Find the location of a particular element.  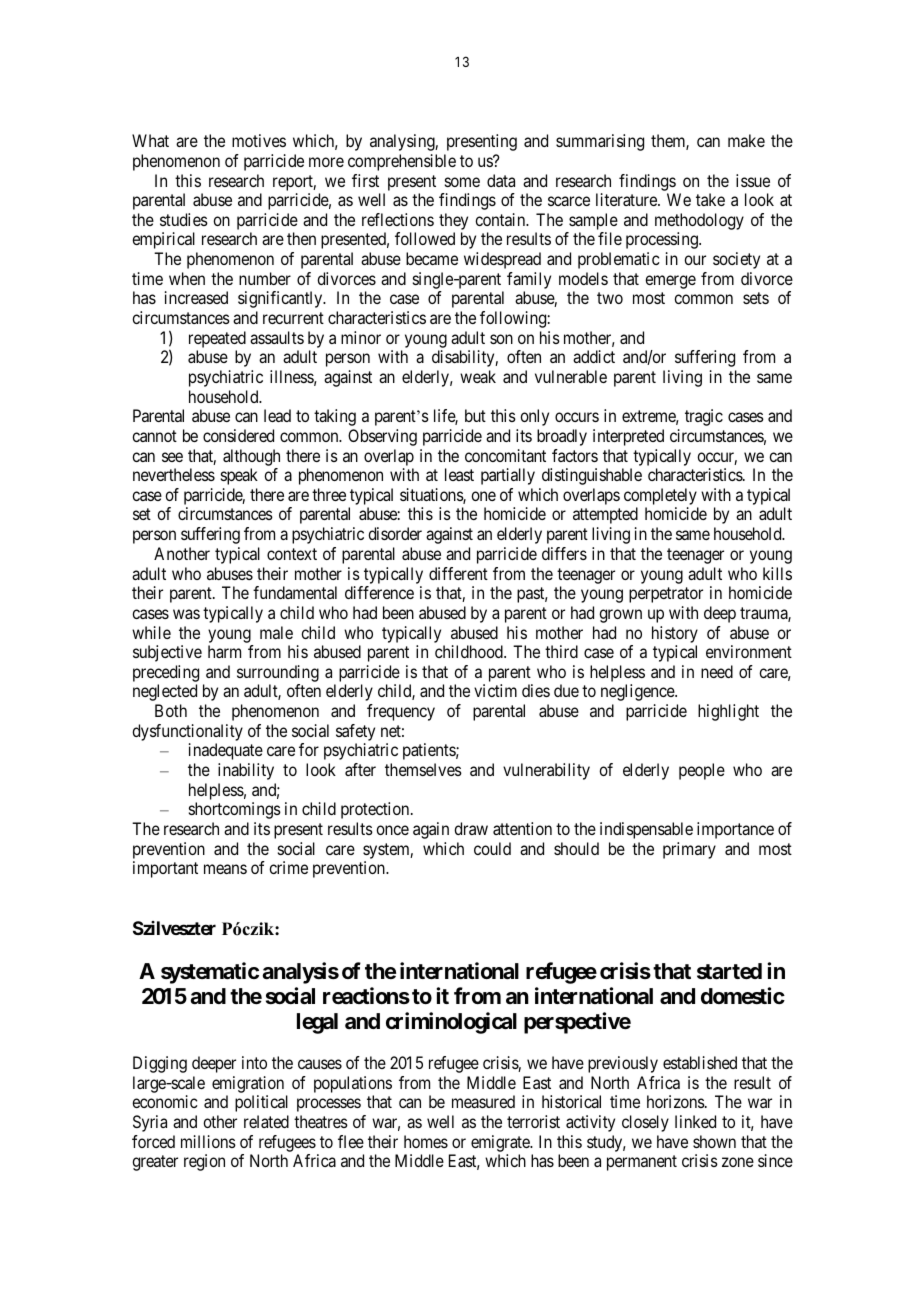

some is located at coordinates (462, 182).
